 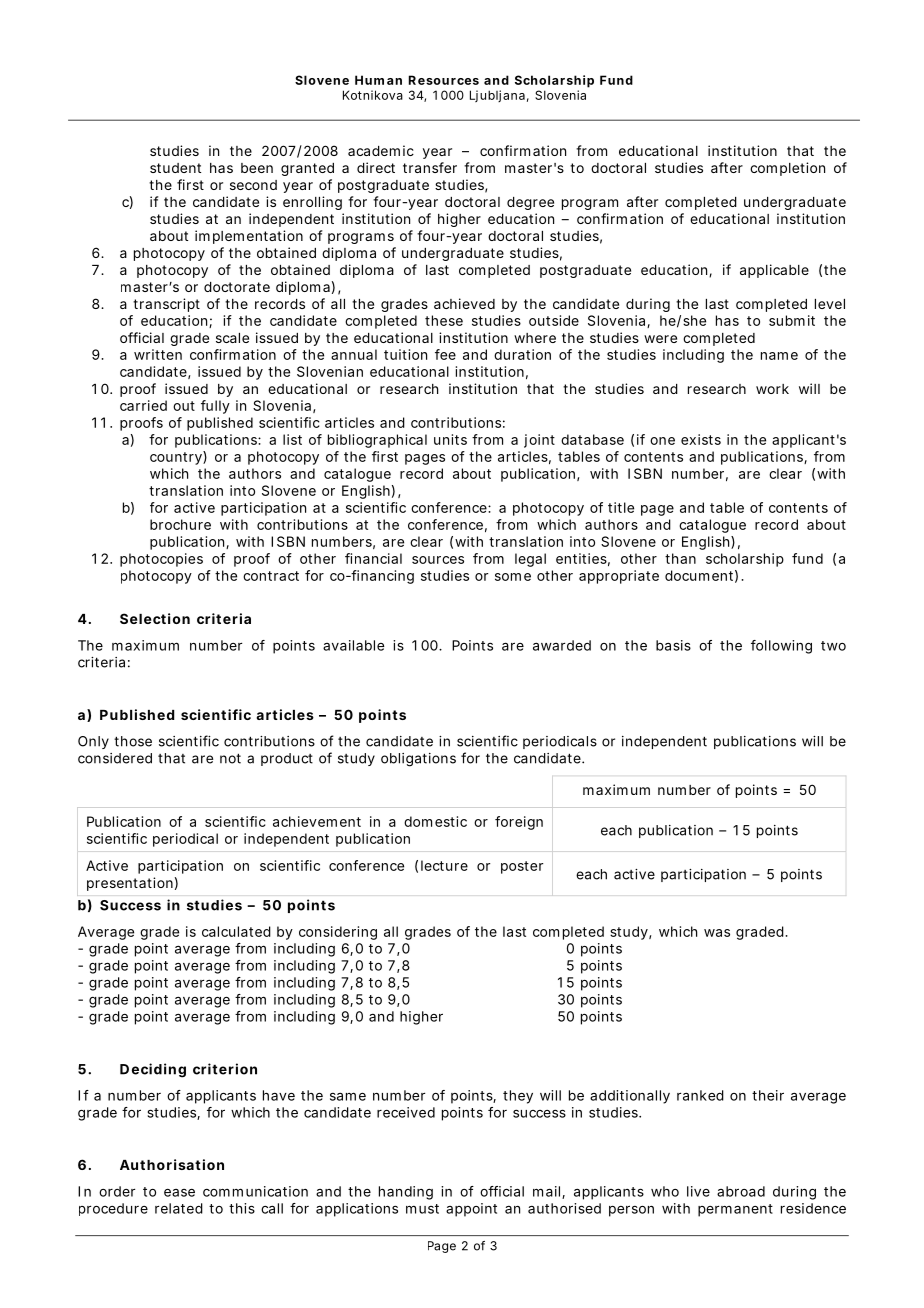 I want to click on must, so click(x=422, y=1209).
